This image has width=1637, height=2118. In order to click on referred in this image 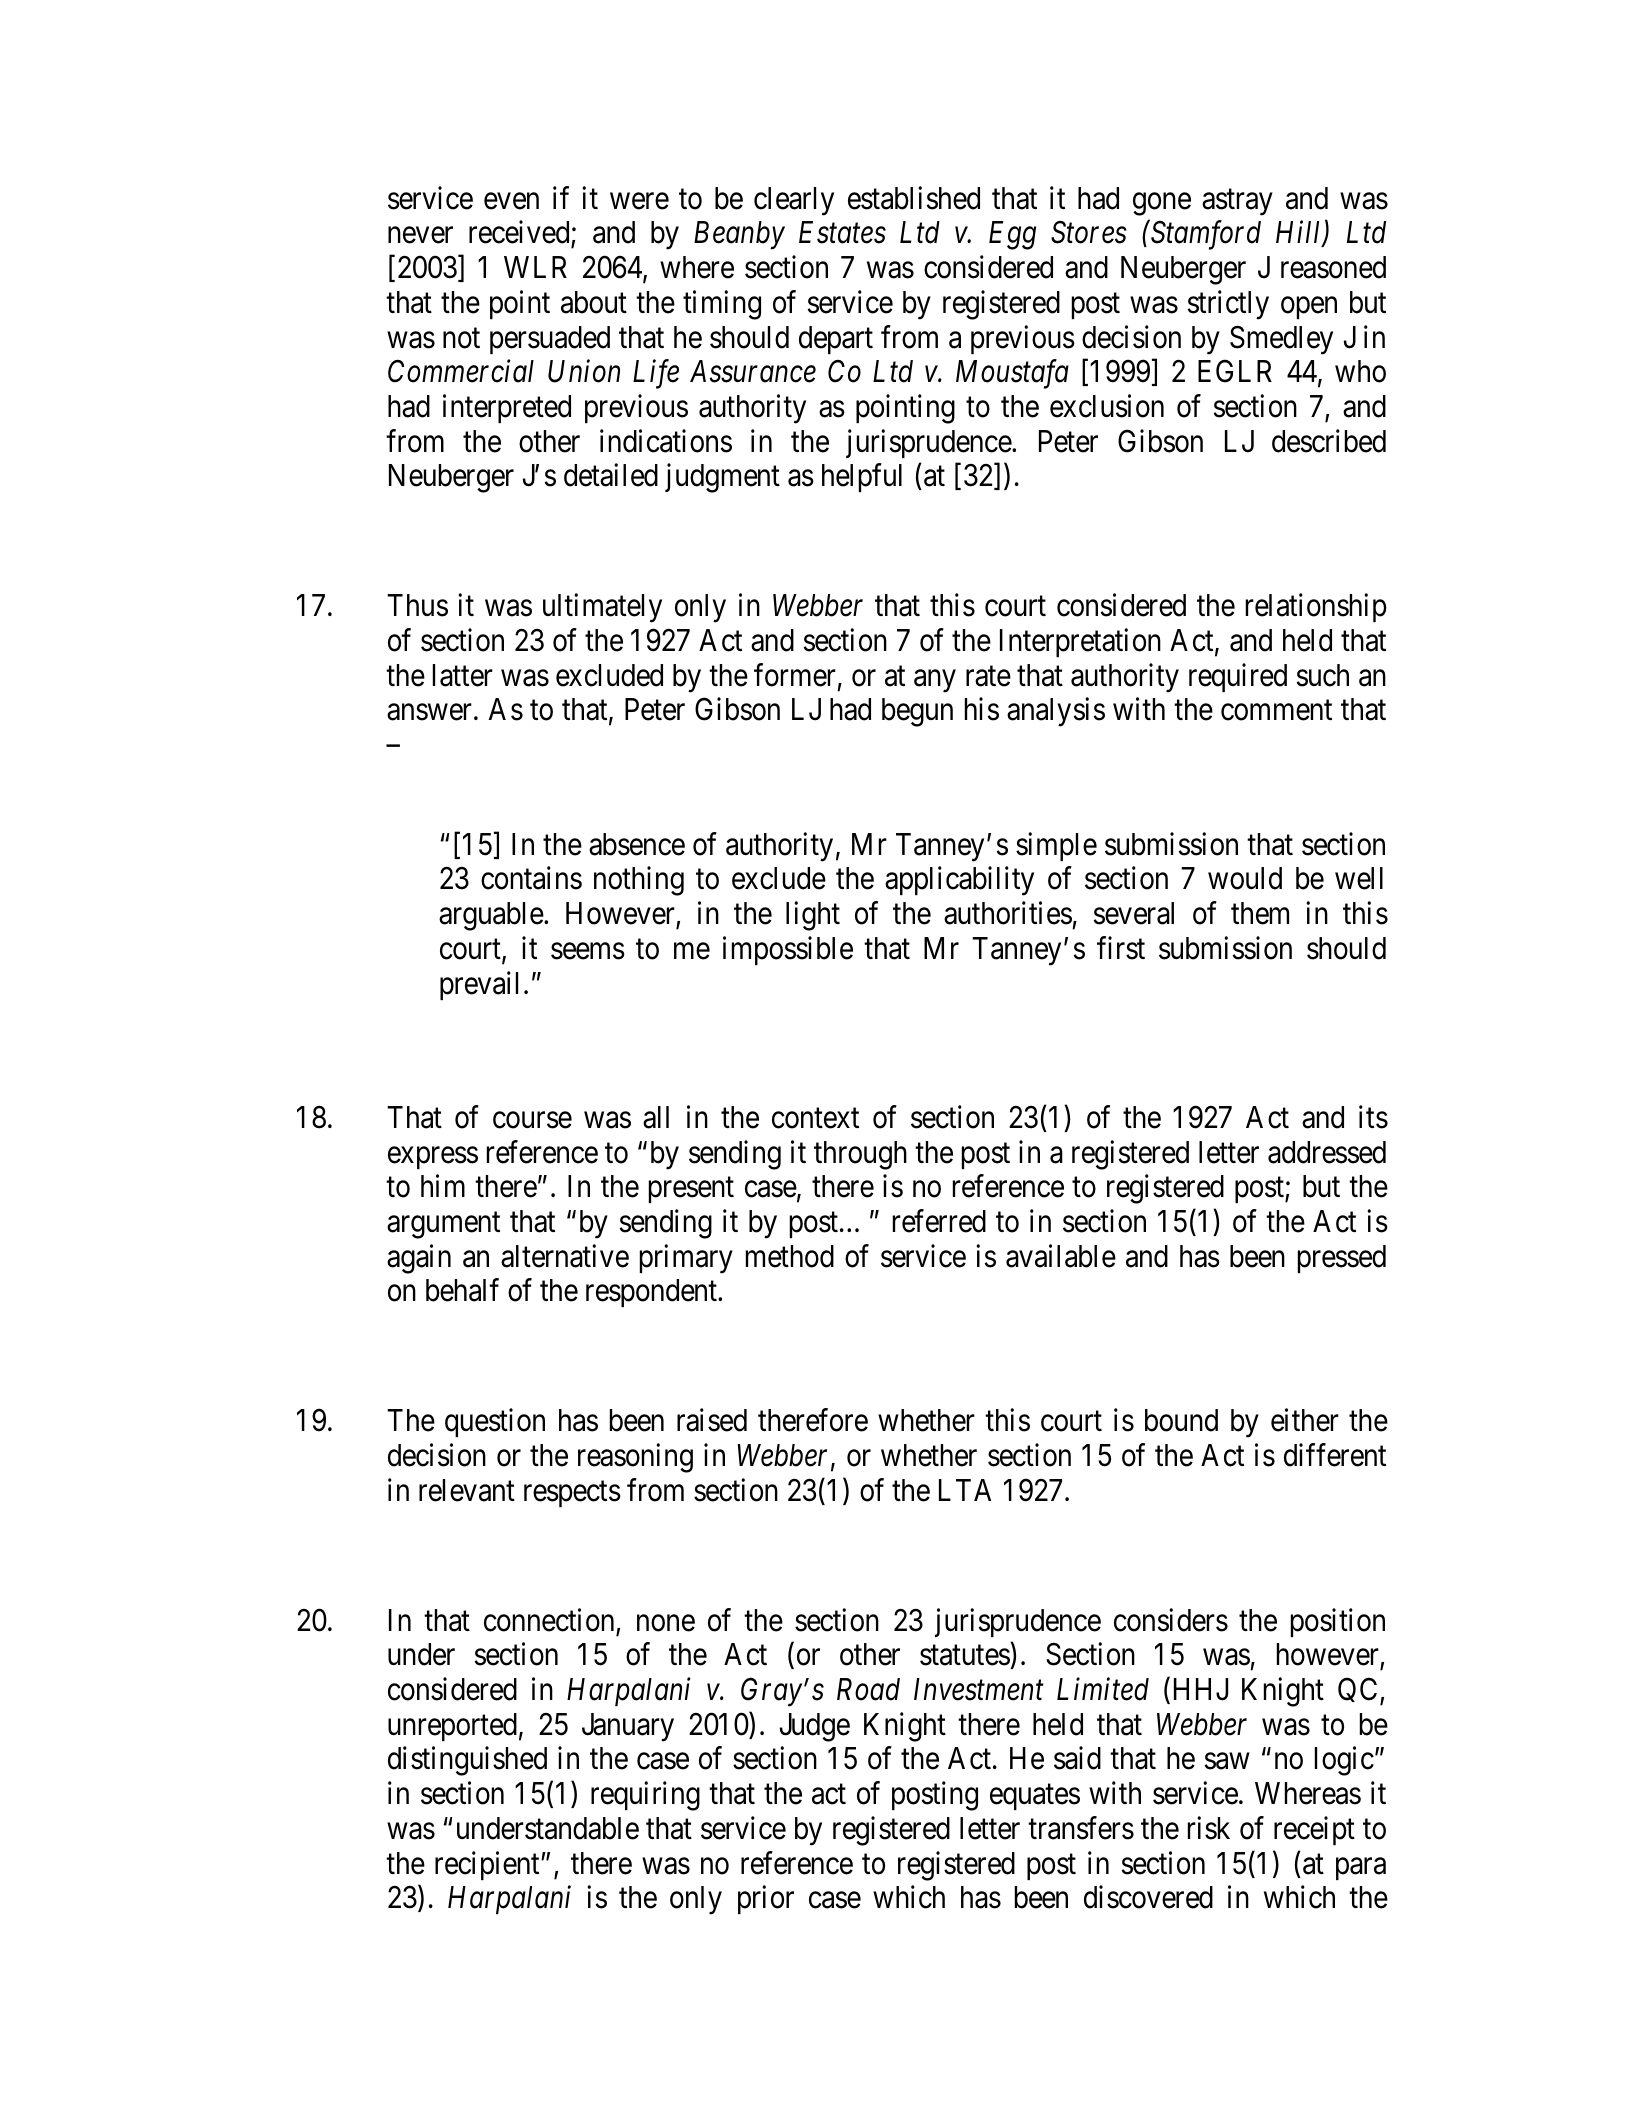, I will do `click(939, 1221)`.
